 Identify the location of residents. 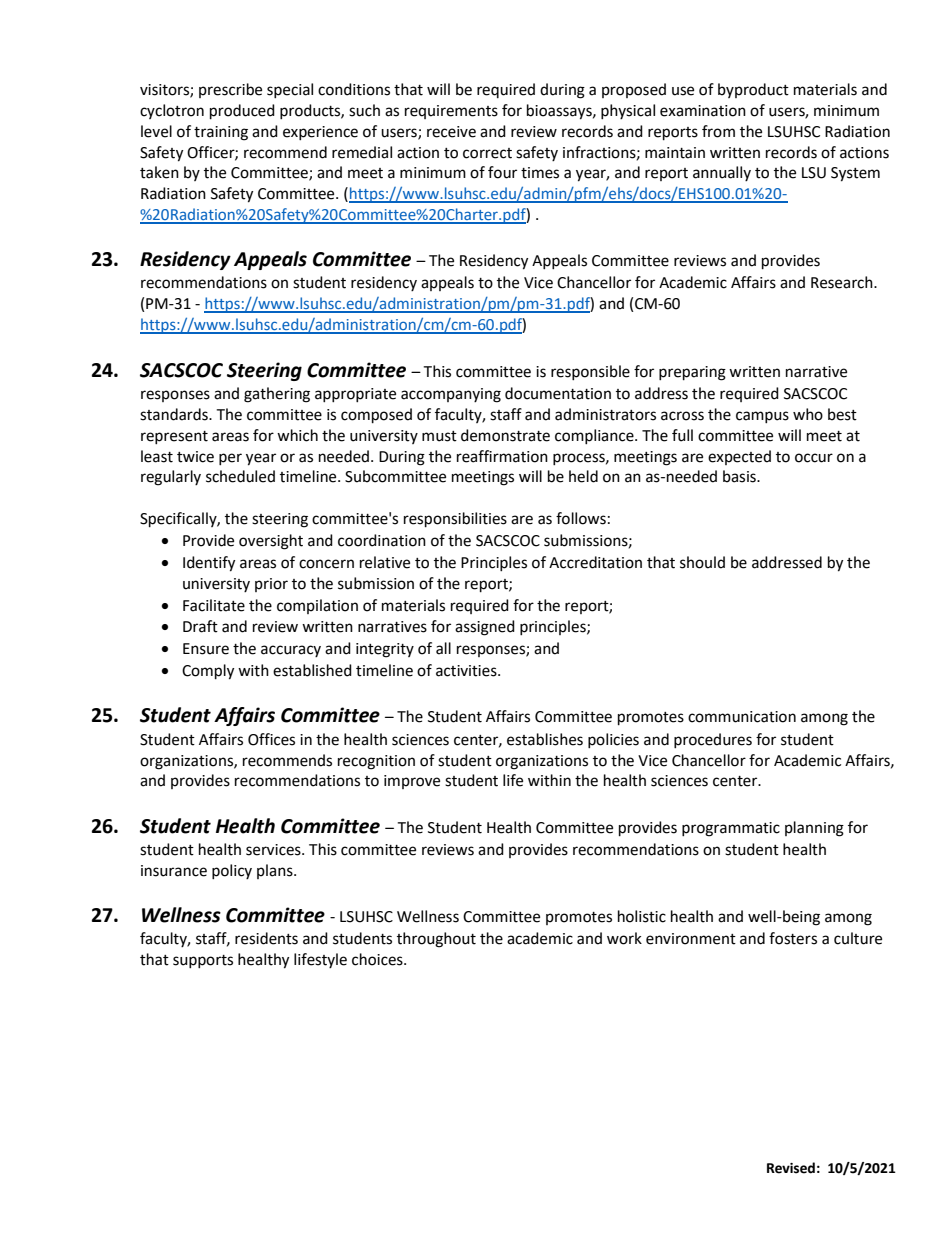
(266, 938).
